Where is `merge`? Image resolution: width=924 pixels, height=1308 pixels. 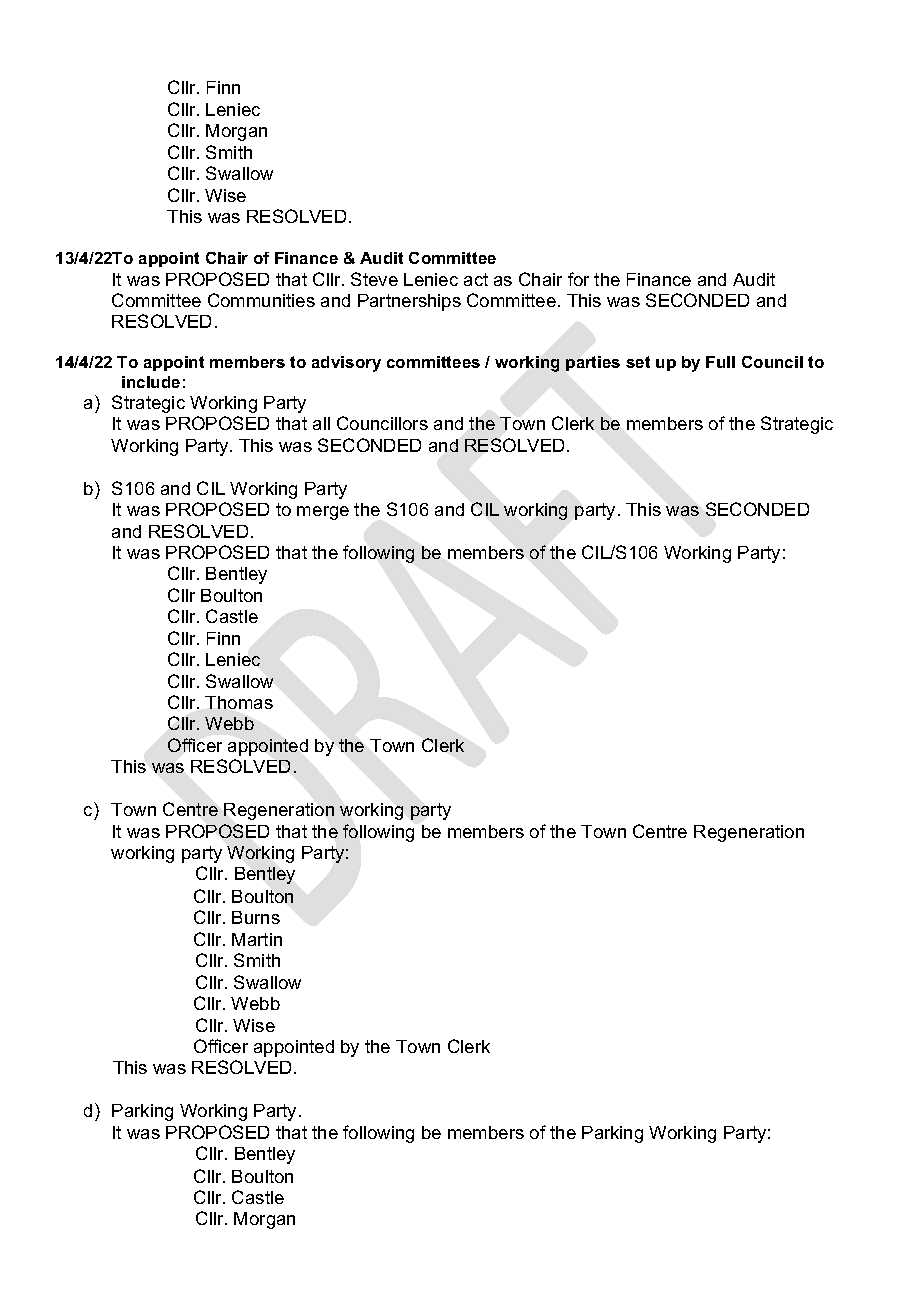
merge is located at coordinates (323, 513).
